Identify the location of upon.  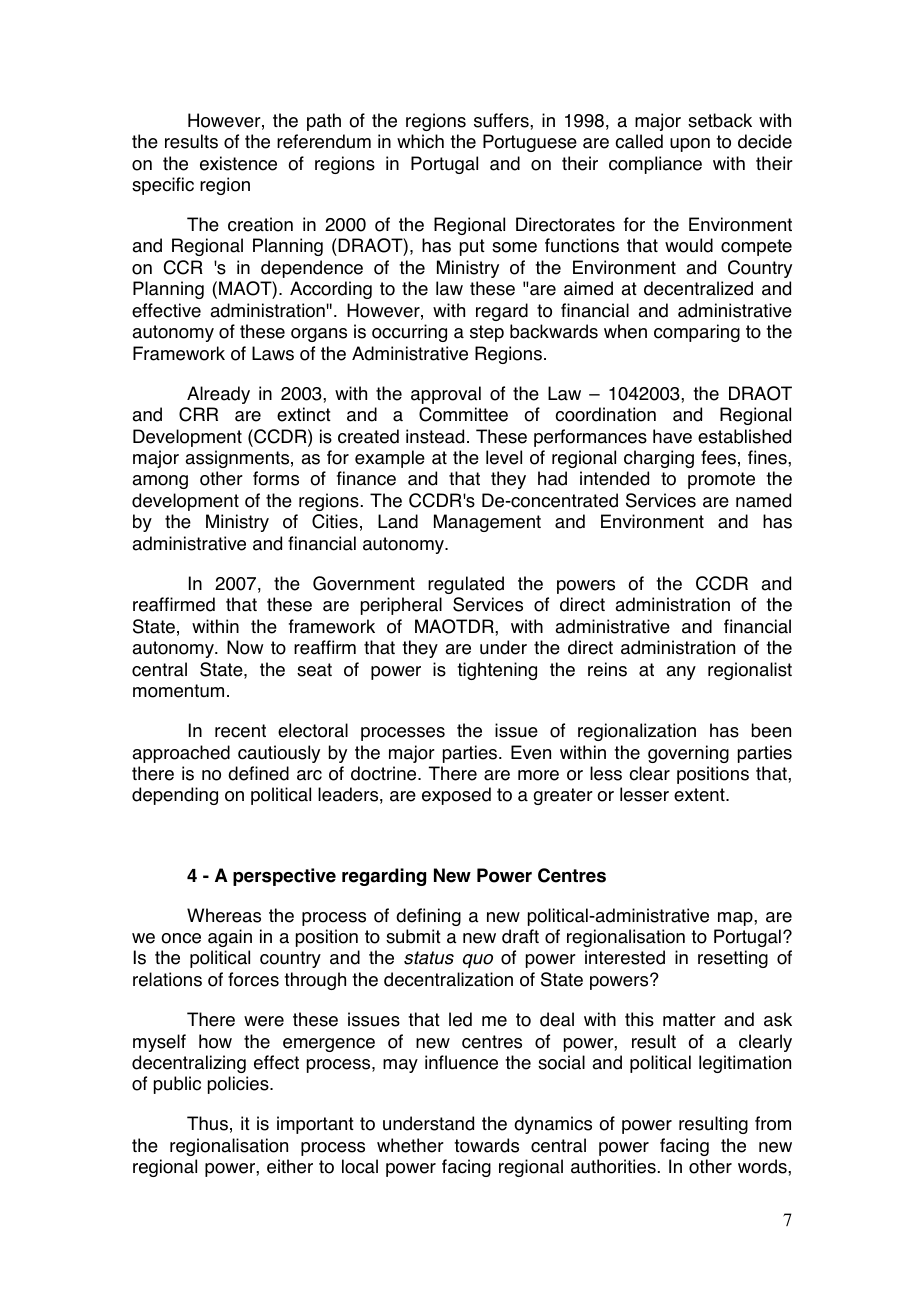
(690, 145).
